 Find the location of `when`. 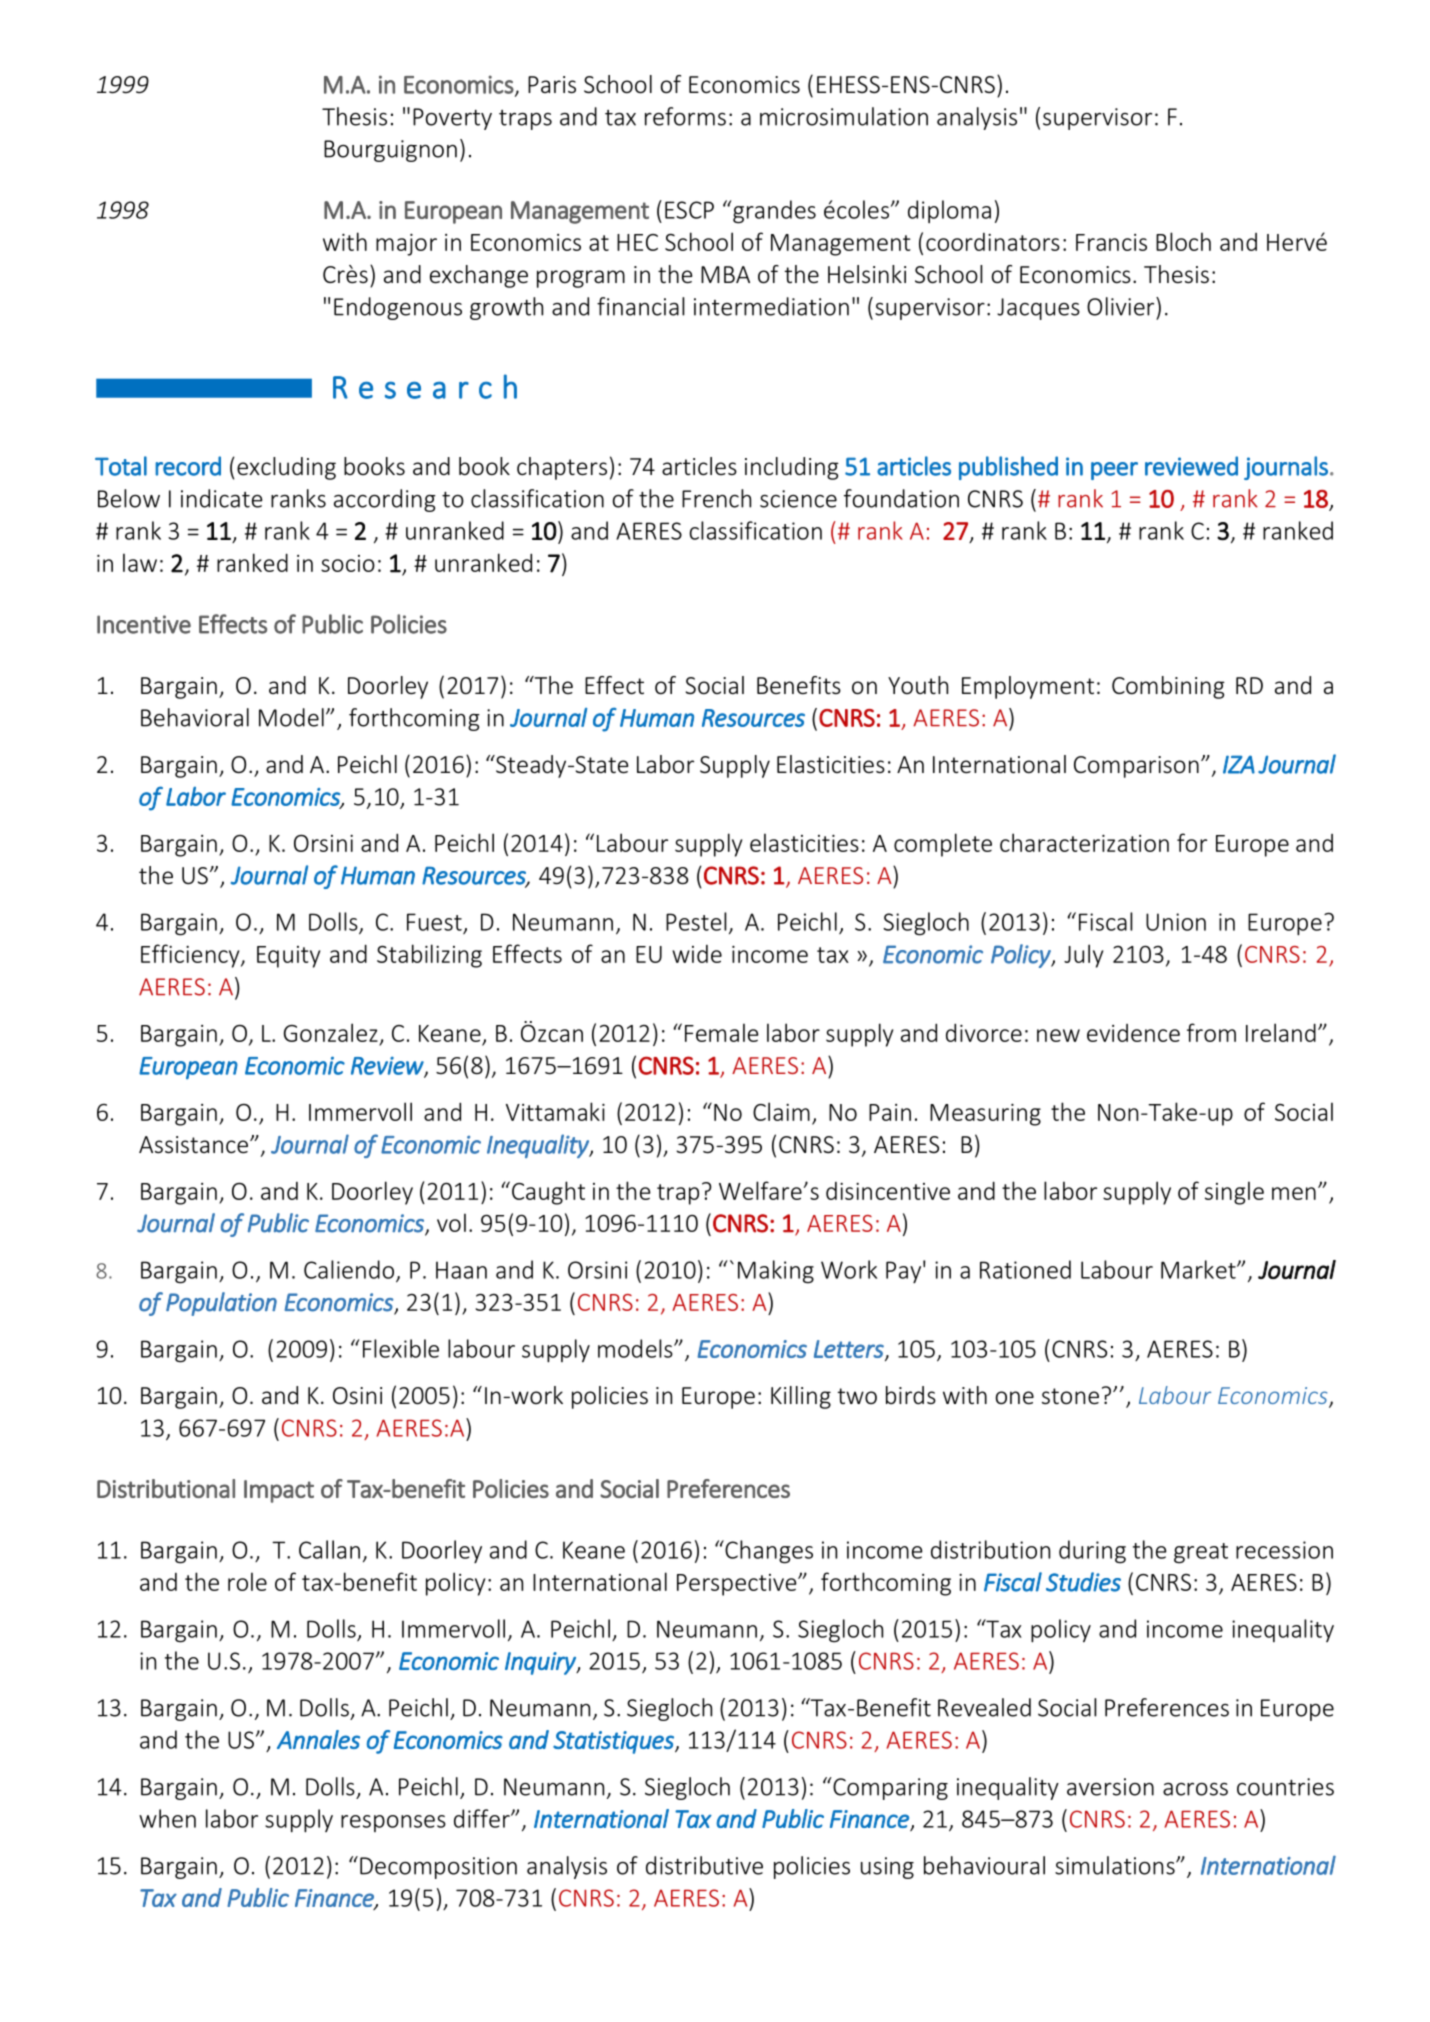

when is located at coordinates (167, 1818).
